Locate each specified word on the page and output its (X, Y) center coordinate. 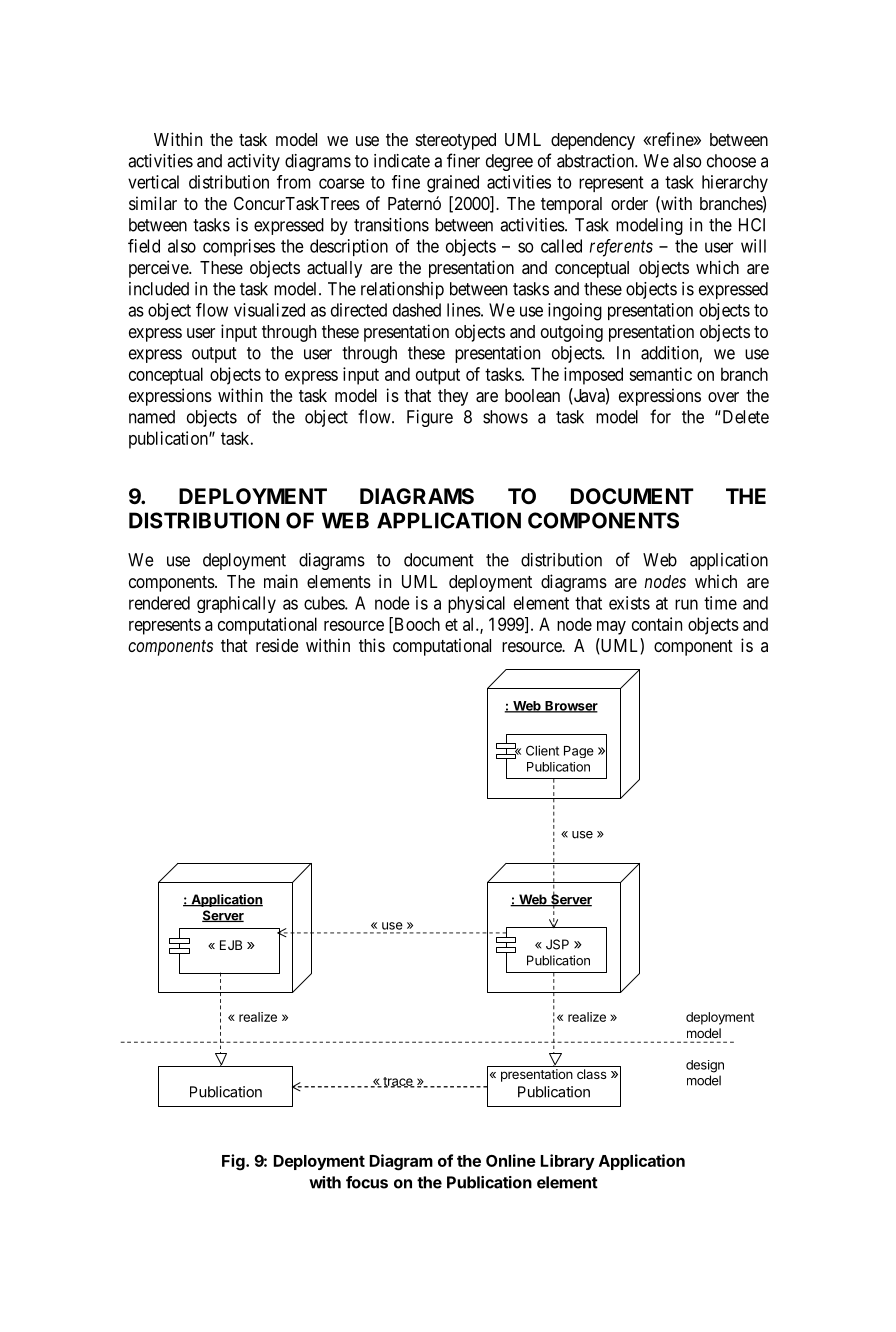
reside (277, 645)
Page (579, 752)
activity (253, 162)
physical (476, 604)
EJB (231, 945)
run (686, 604)
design (705, 1066)
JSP (557, 944)
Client (542, 750)
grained (453, 184)
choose (731, 161)
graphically (236, 604)
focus (367, 1182)
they (453, 397)
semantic (660, 374)
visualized (269, 310)
